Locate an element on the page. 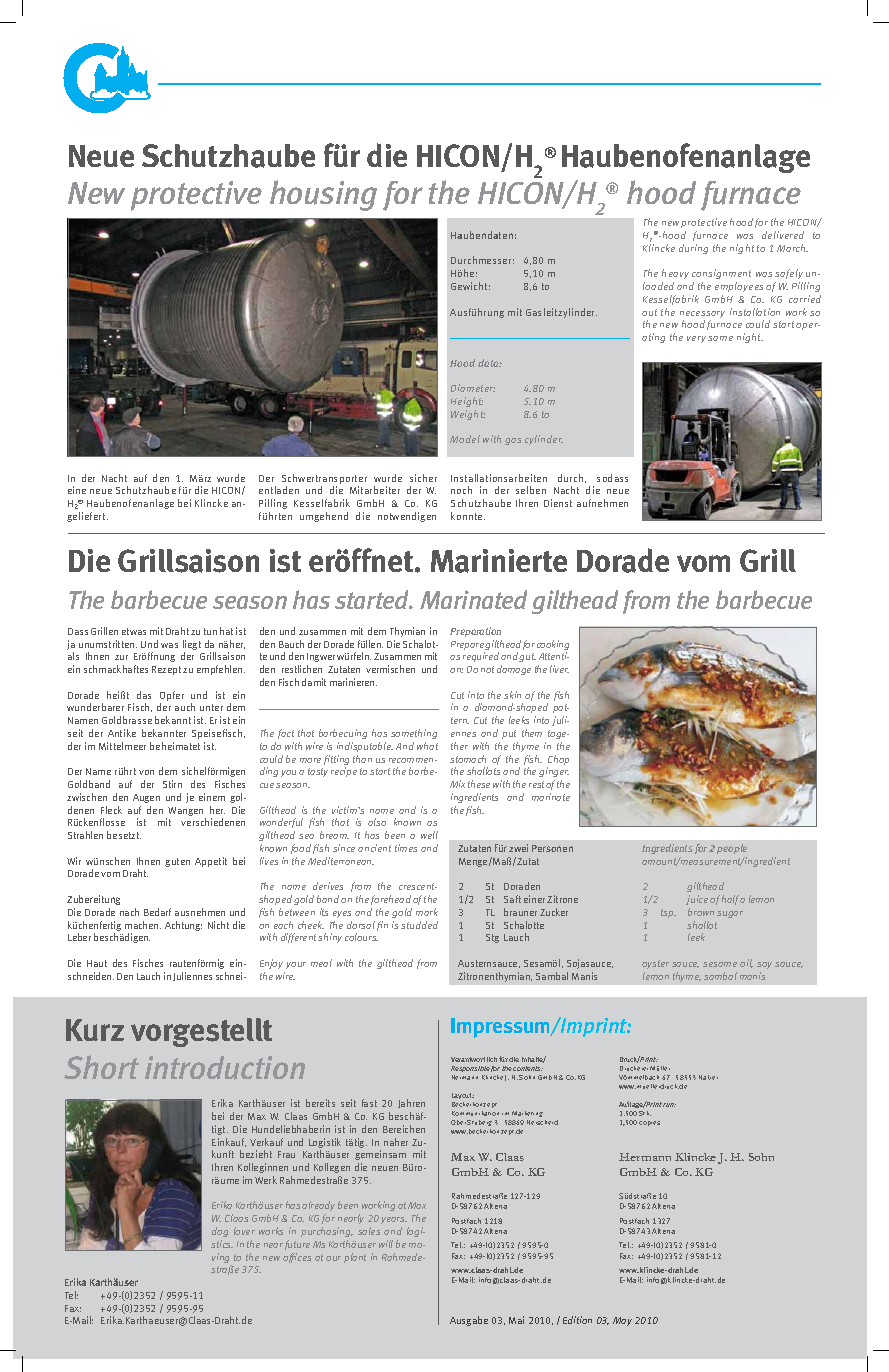  guten is located at coordinates (177, 862).
